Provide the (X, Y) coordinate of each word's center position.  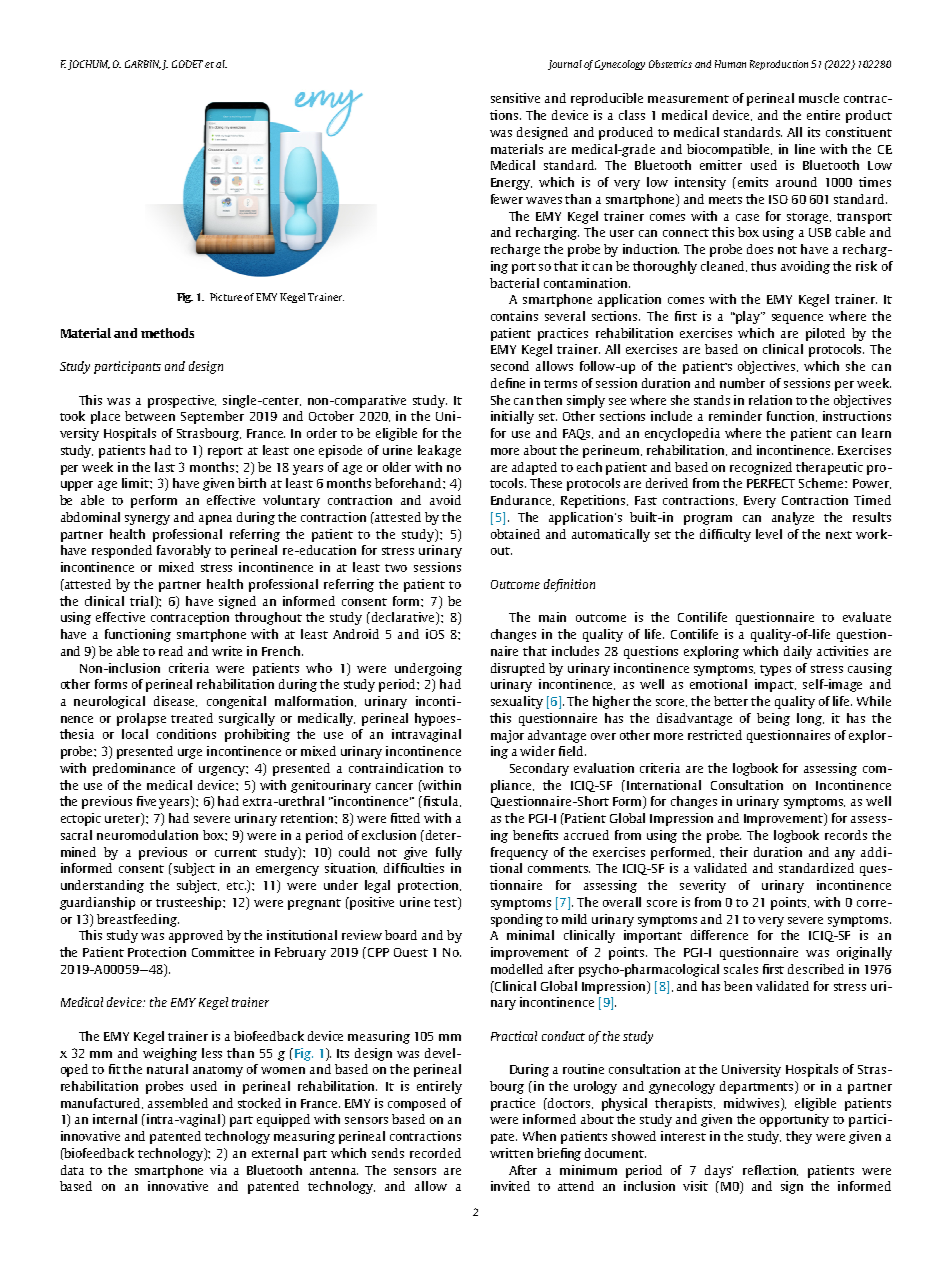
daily (798, 652)
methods (167, 333)
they (799, 1137)
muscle (819, 98)
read (171, 651)
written (511, 1153)
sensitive (515, 98)
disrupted (518, 669)
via (218, 1170)
